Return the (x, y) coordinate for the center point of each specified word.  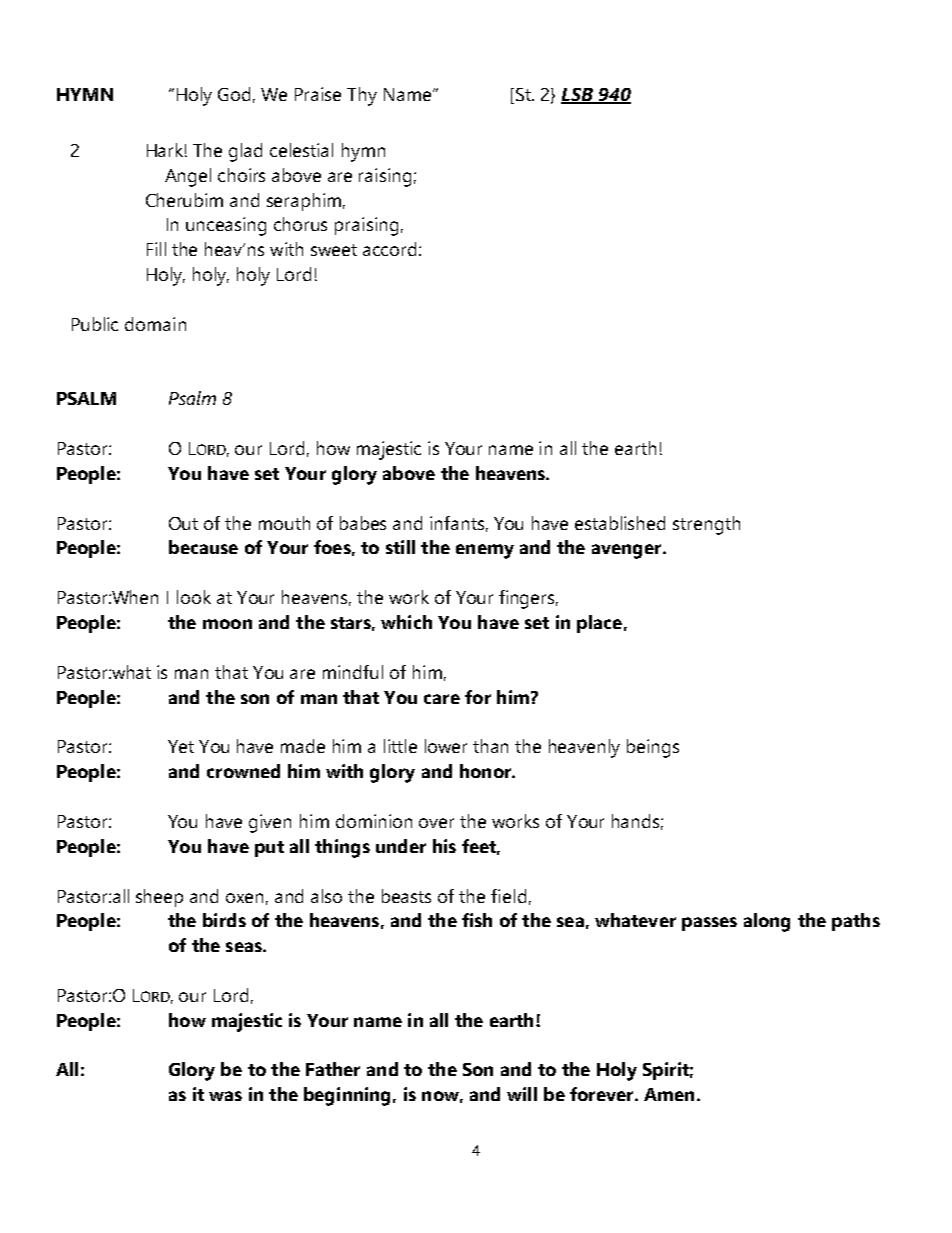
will (522, 1094)
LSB (578, 96)
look (194, 597)
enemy (485, 551)
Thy (362, 96)
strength (706, 525)
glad (245, 152)
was (225, 1096)
